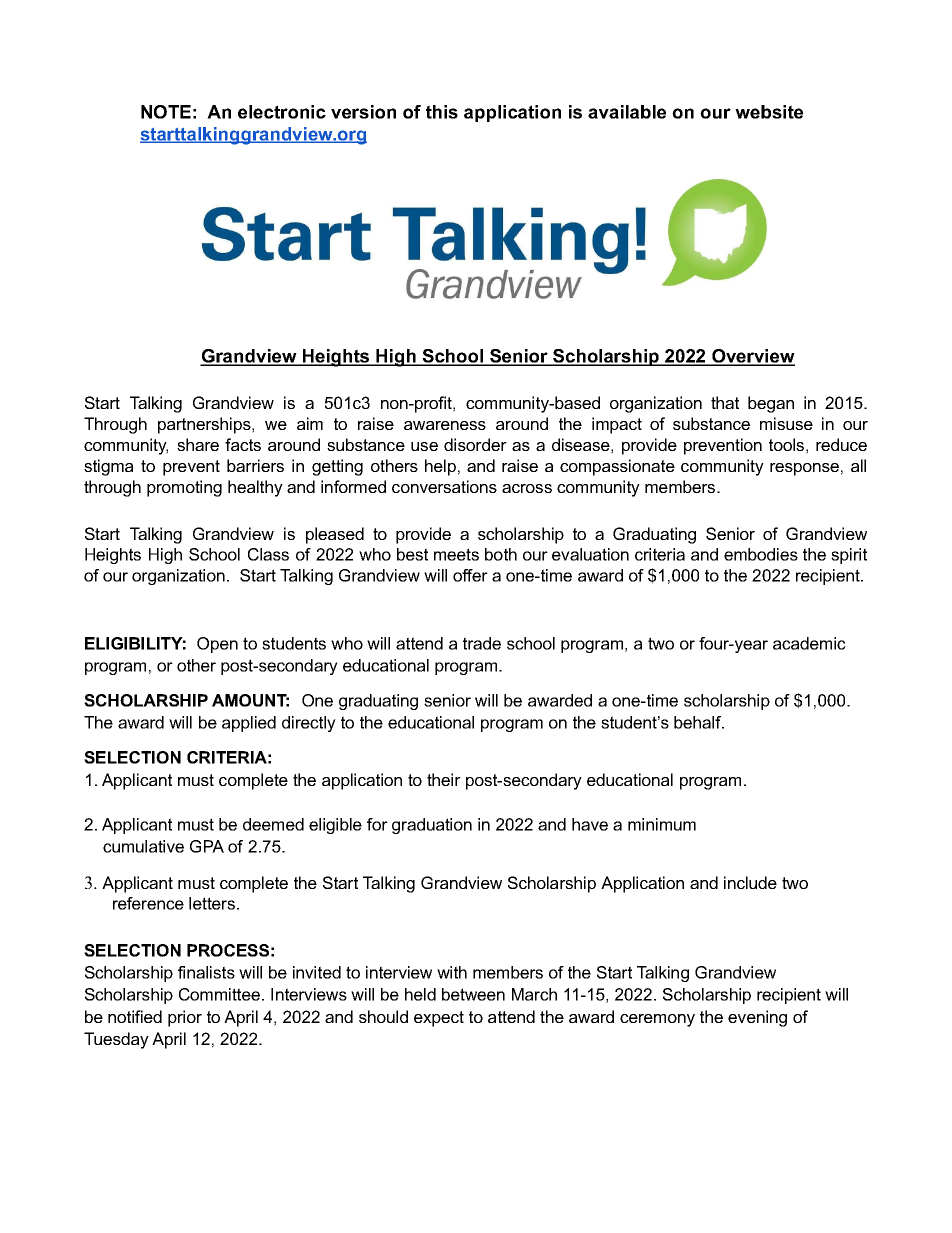  I want to click on offer, so click(470, 575).
